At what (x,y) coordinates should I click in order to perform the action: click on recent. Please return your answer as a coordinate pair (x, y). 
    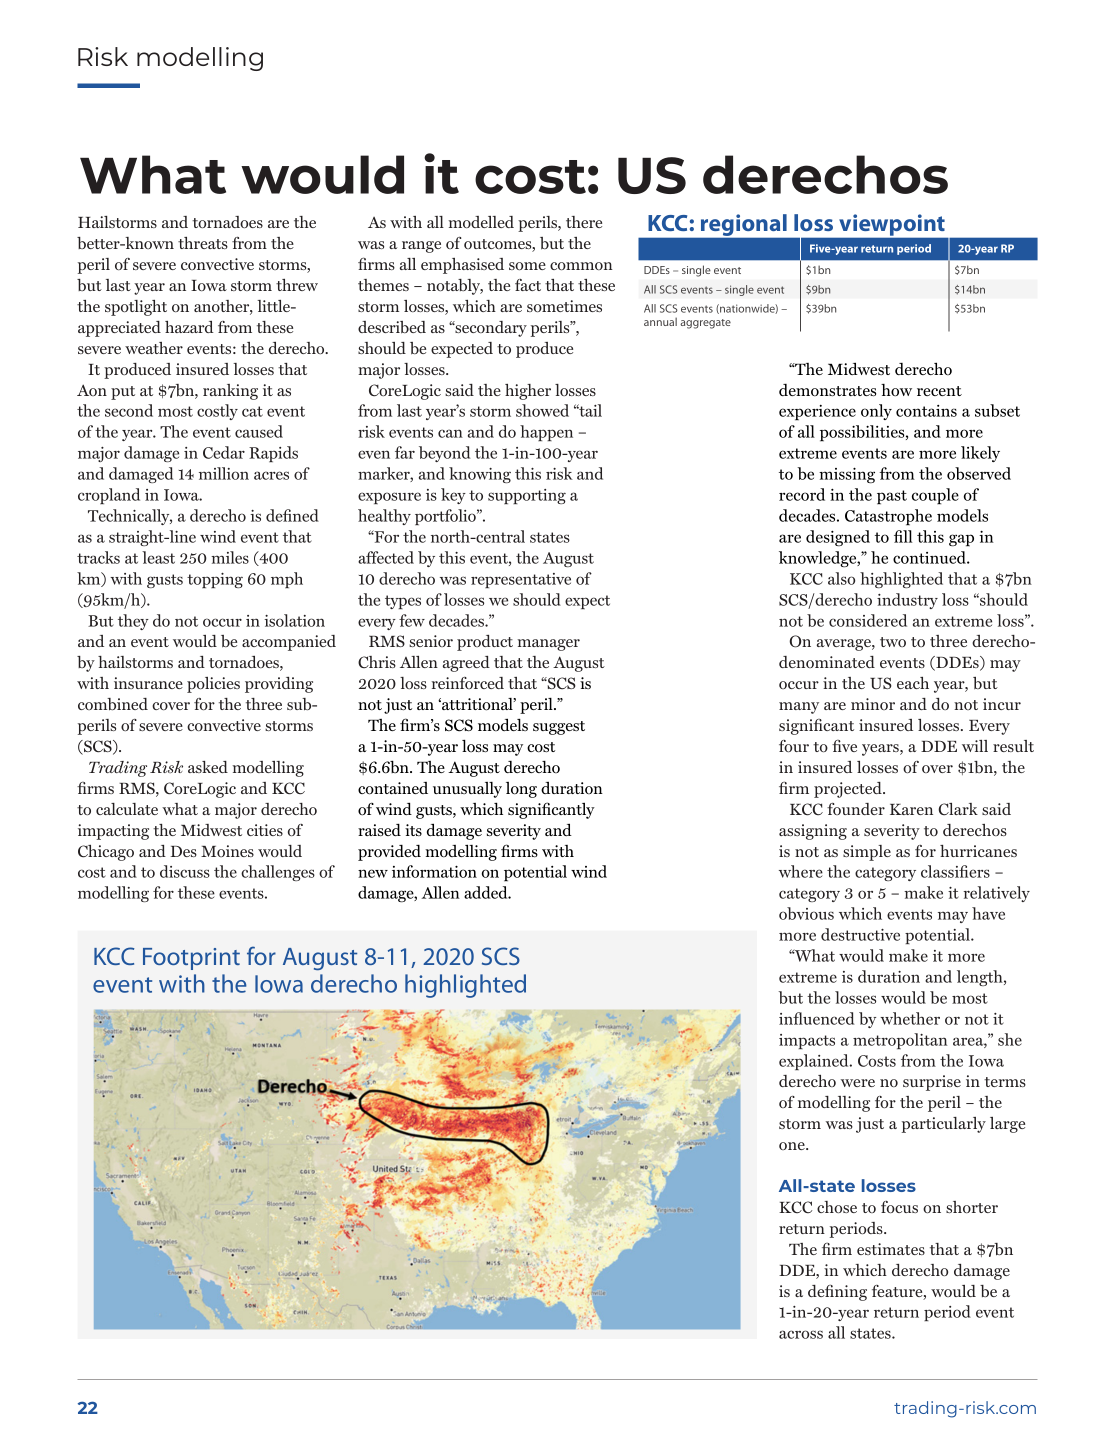
    Looking at the image, I should click on (939, 391).
